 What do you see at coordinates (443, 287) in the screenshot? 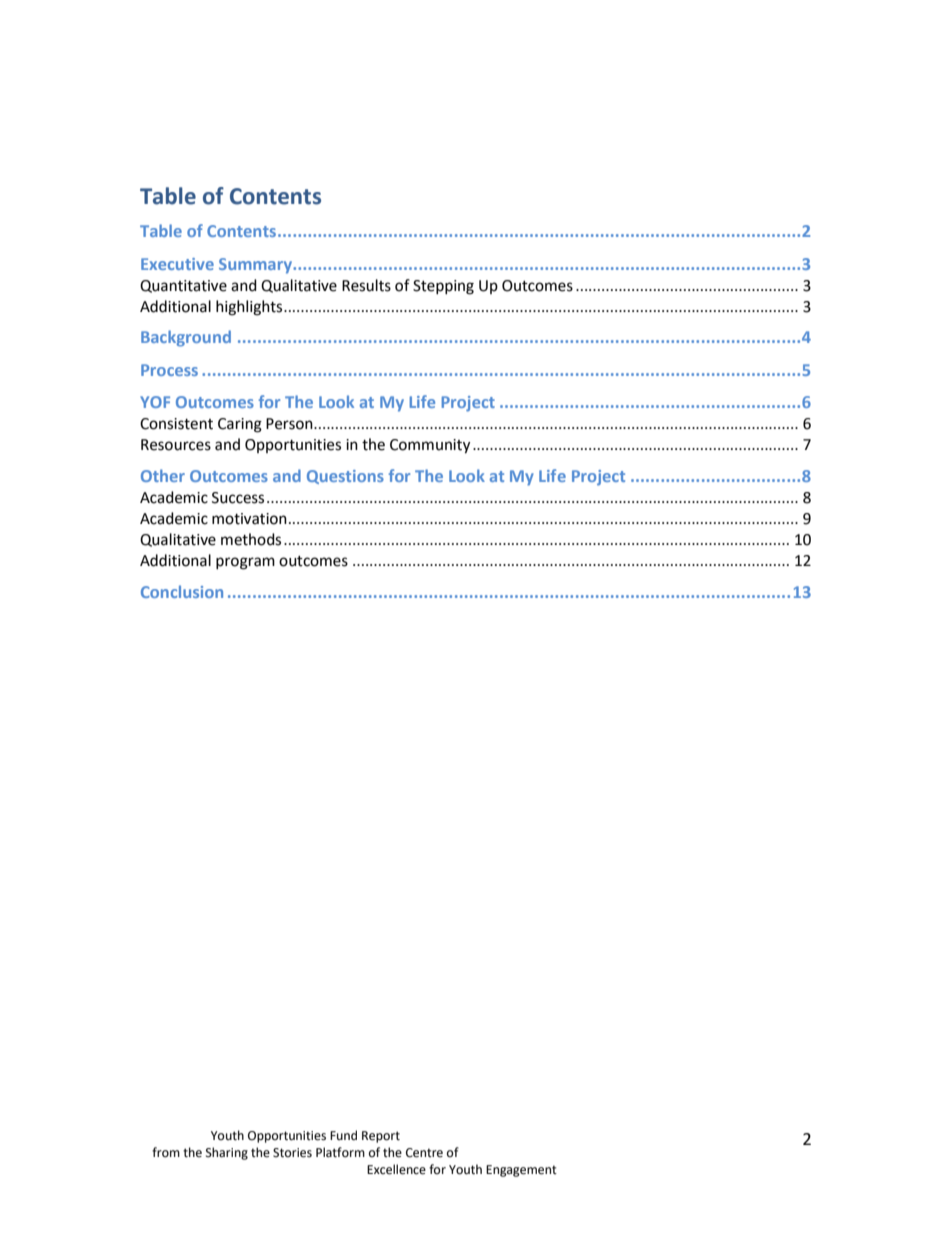
I see `Stepping` at bounding box center [443, 287].
